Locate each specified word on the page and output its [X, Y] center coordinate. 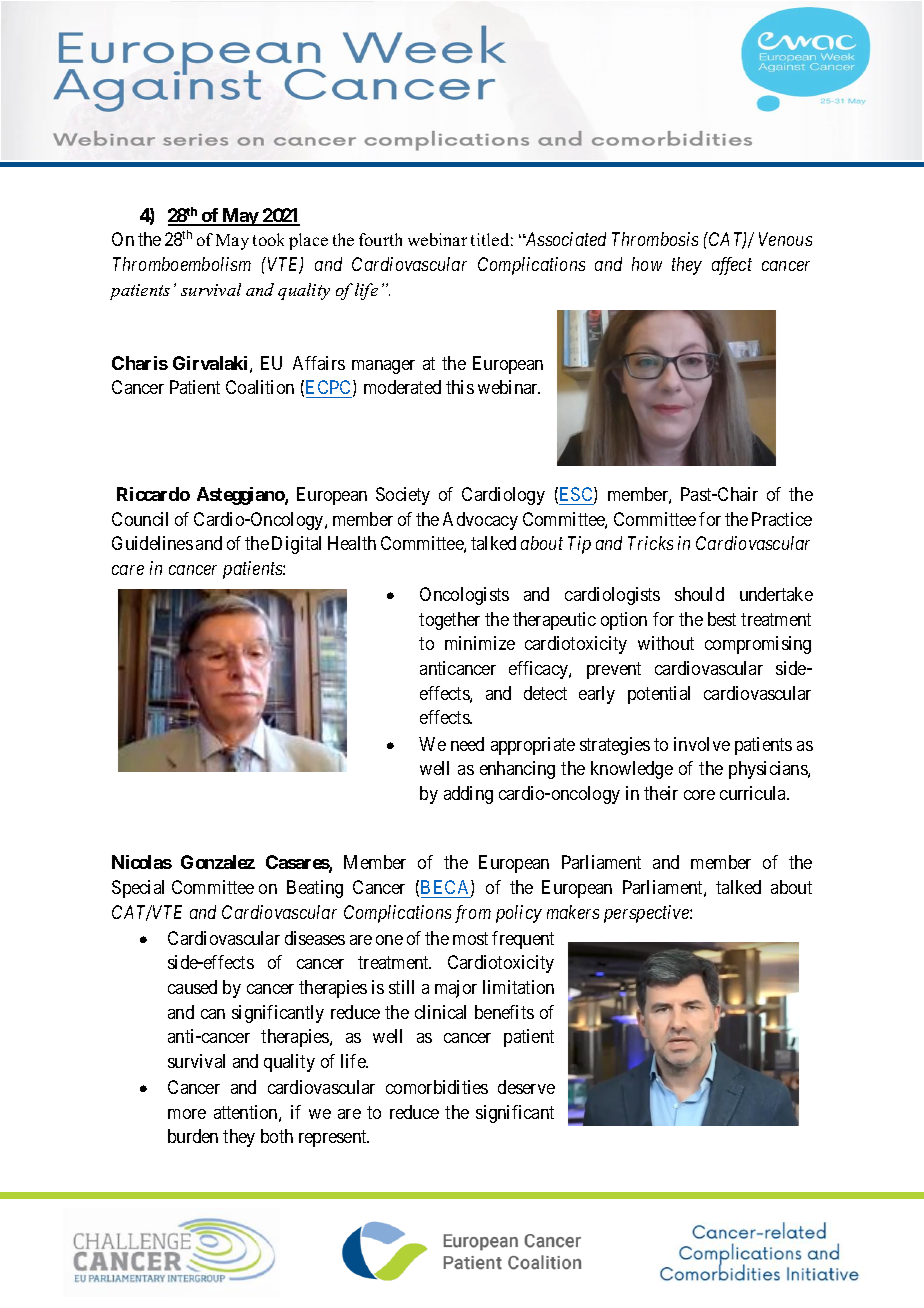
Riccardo [153, 494]
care [128, 570]
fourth [380, 239]
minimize [480, 643]
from [473, 914]
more [187, 1114]
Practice [782, 519]
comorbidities [437, 1087]
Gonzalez [218, 862]
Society [403, 496]
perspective [647, 914]
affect [732, 266]
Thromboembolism [182, 264]
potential [659, 695]
